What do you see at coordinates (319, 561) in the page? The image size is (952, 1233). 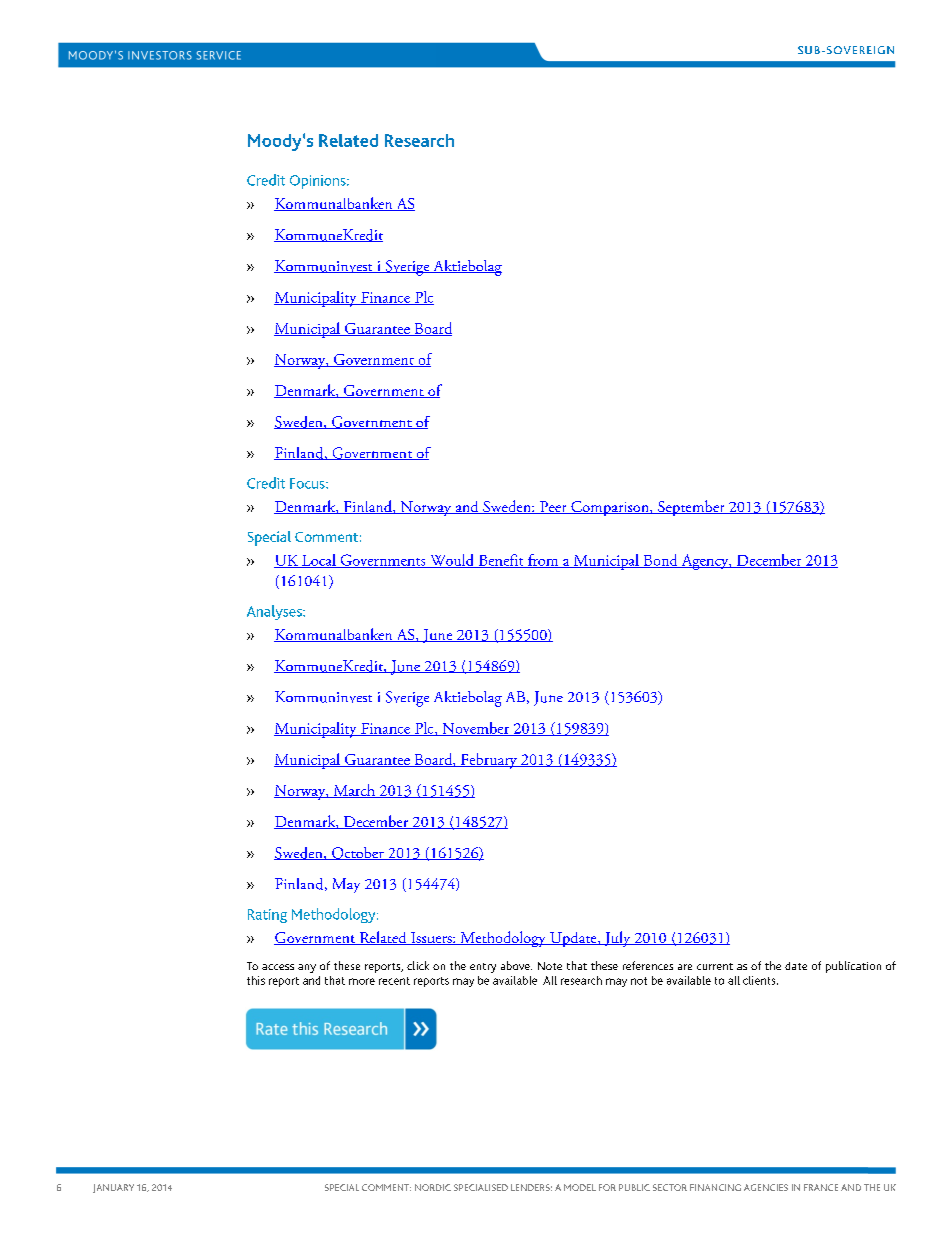 I see `Local` at bounding box center [319, 561].
